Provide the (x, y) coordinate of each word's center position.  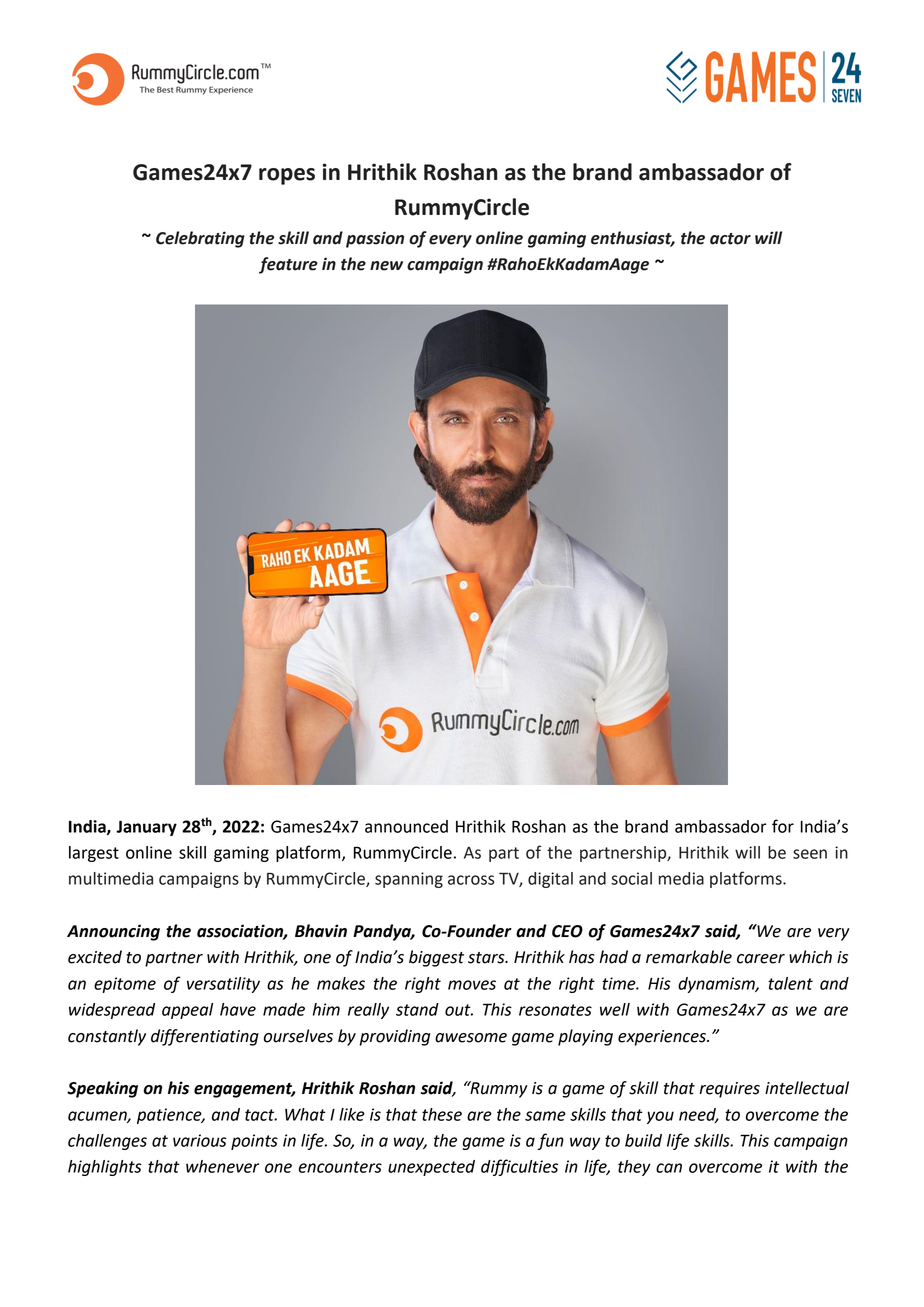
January (146, 828)
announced (406, 826)
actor (730, 239)
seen (810, 854)
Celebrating (200, 239)
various (200, 1140)
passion (375, 239)
